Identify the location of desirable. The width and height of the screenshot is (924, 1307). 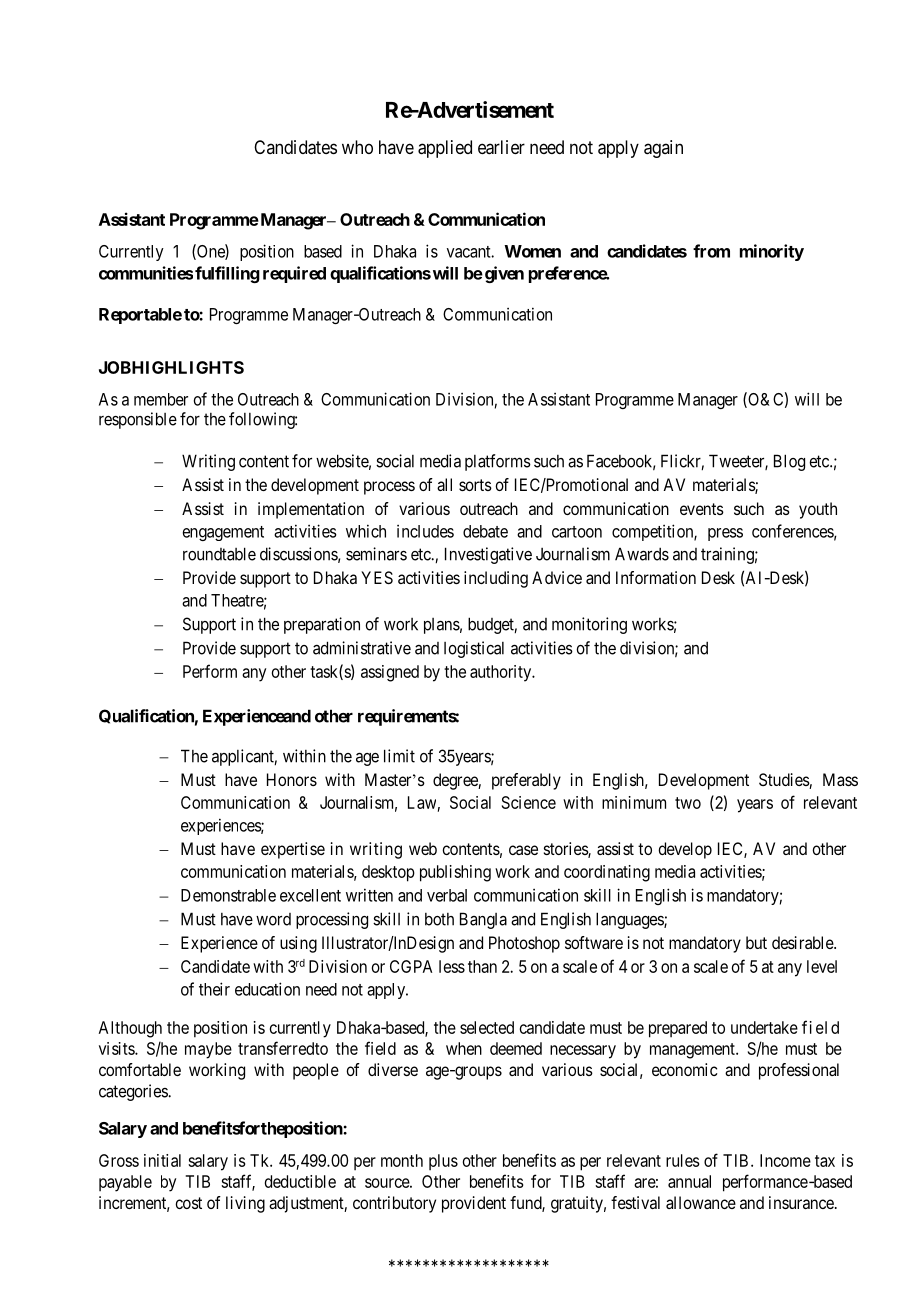
(803, 942).
